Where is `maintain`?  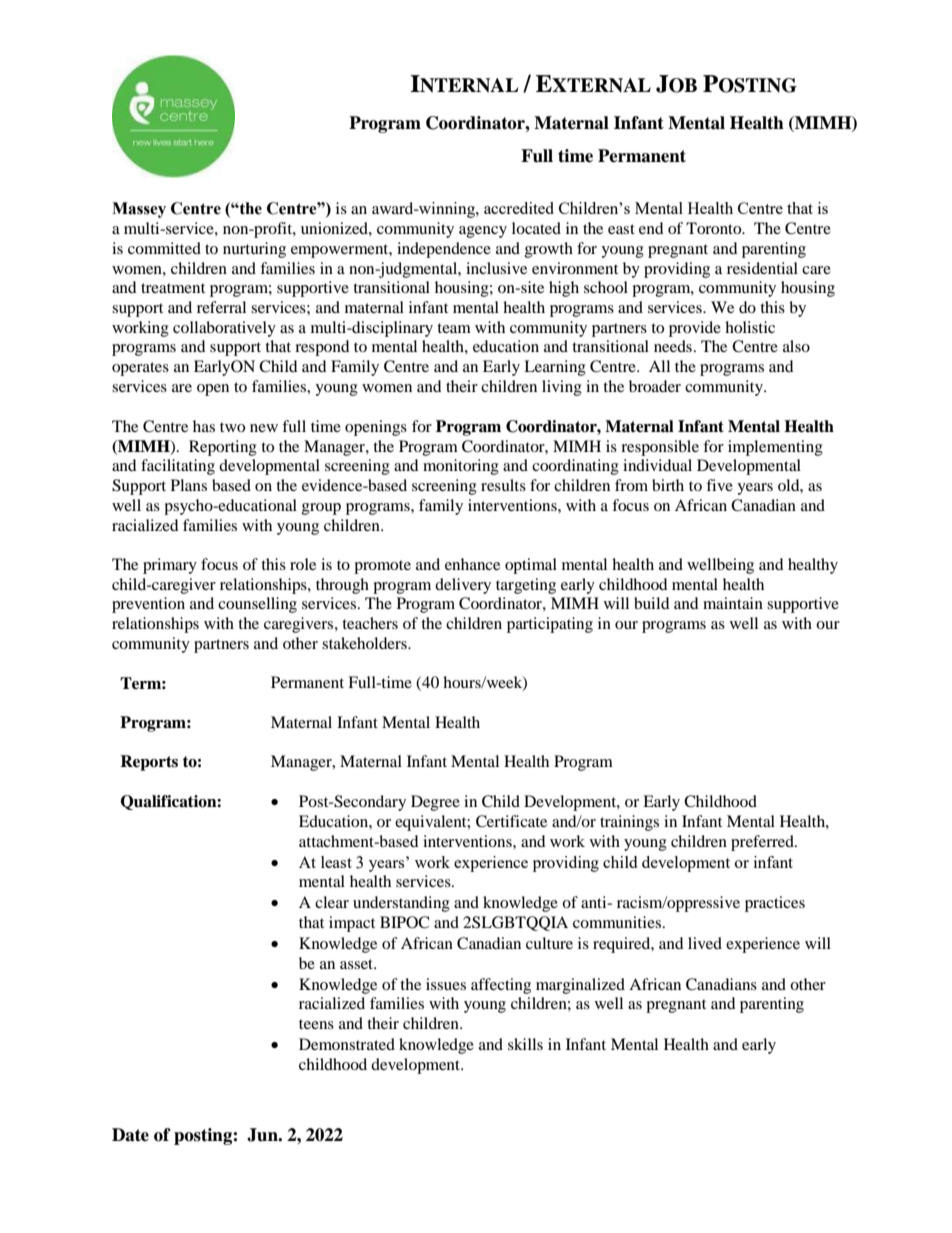
maintain is located at coordinates (733, 603).
